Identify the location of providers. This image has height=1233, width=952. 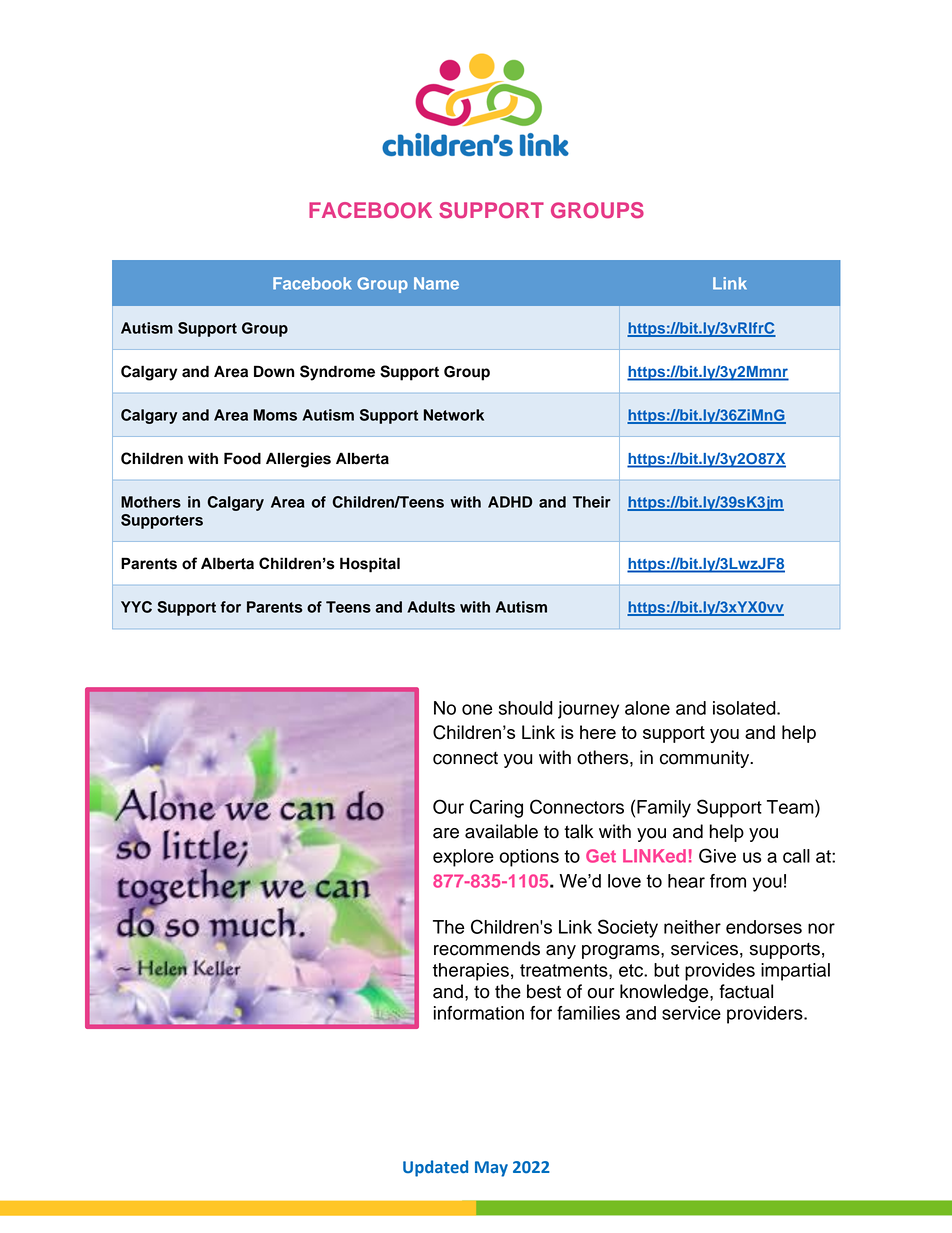
(766, 1015).
